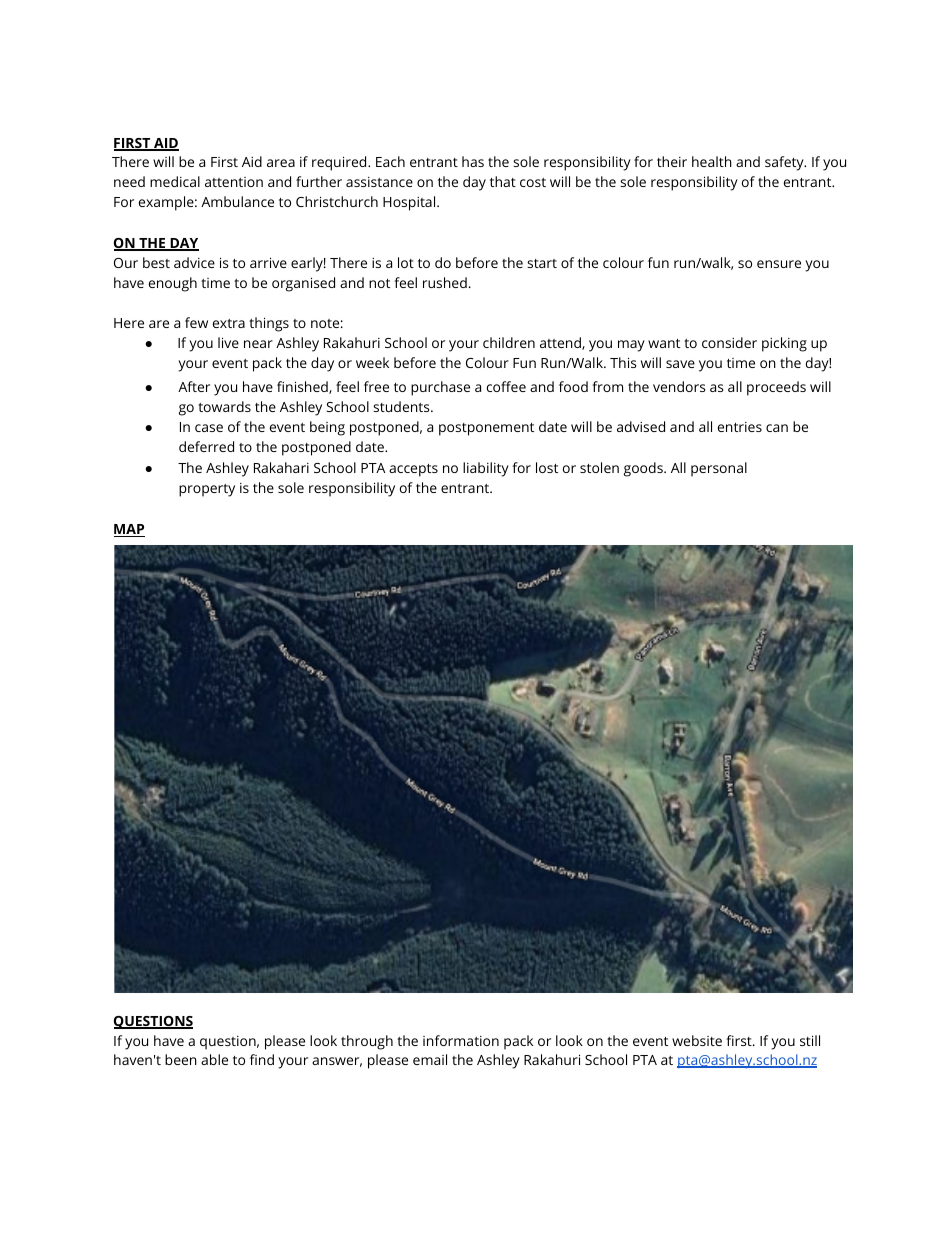 The height and width of the screenshot is (1233, 952). Describe the element at coordinates (712, 161) in the screenshot. I see `health` at that location.
